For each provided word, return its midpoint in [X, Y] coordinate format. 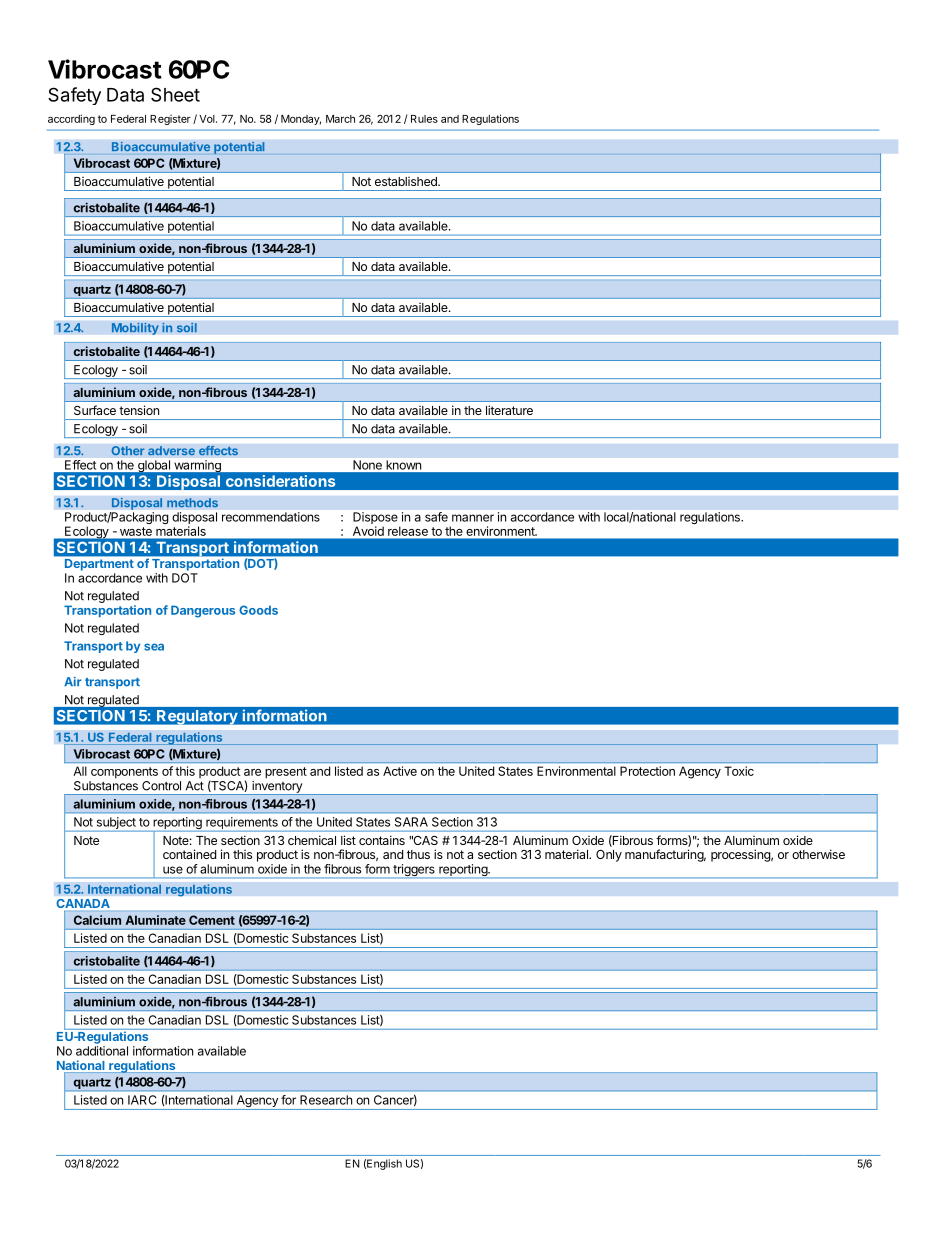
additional [102, 1051]
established [407, 181]
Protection [647, 771]
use [173, 870]
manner [473, 518]
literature [509, 410]
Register [170, 120]
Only [609, 856]
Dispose [375, 519]
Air [73, 681]
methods [192, 503]
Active [400, 771]
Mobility [135, 328]
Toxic [739, 771]
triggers [414, 871]
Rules [424, 119]
